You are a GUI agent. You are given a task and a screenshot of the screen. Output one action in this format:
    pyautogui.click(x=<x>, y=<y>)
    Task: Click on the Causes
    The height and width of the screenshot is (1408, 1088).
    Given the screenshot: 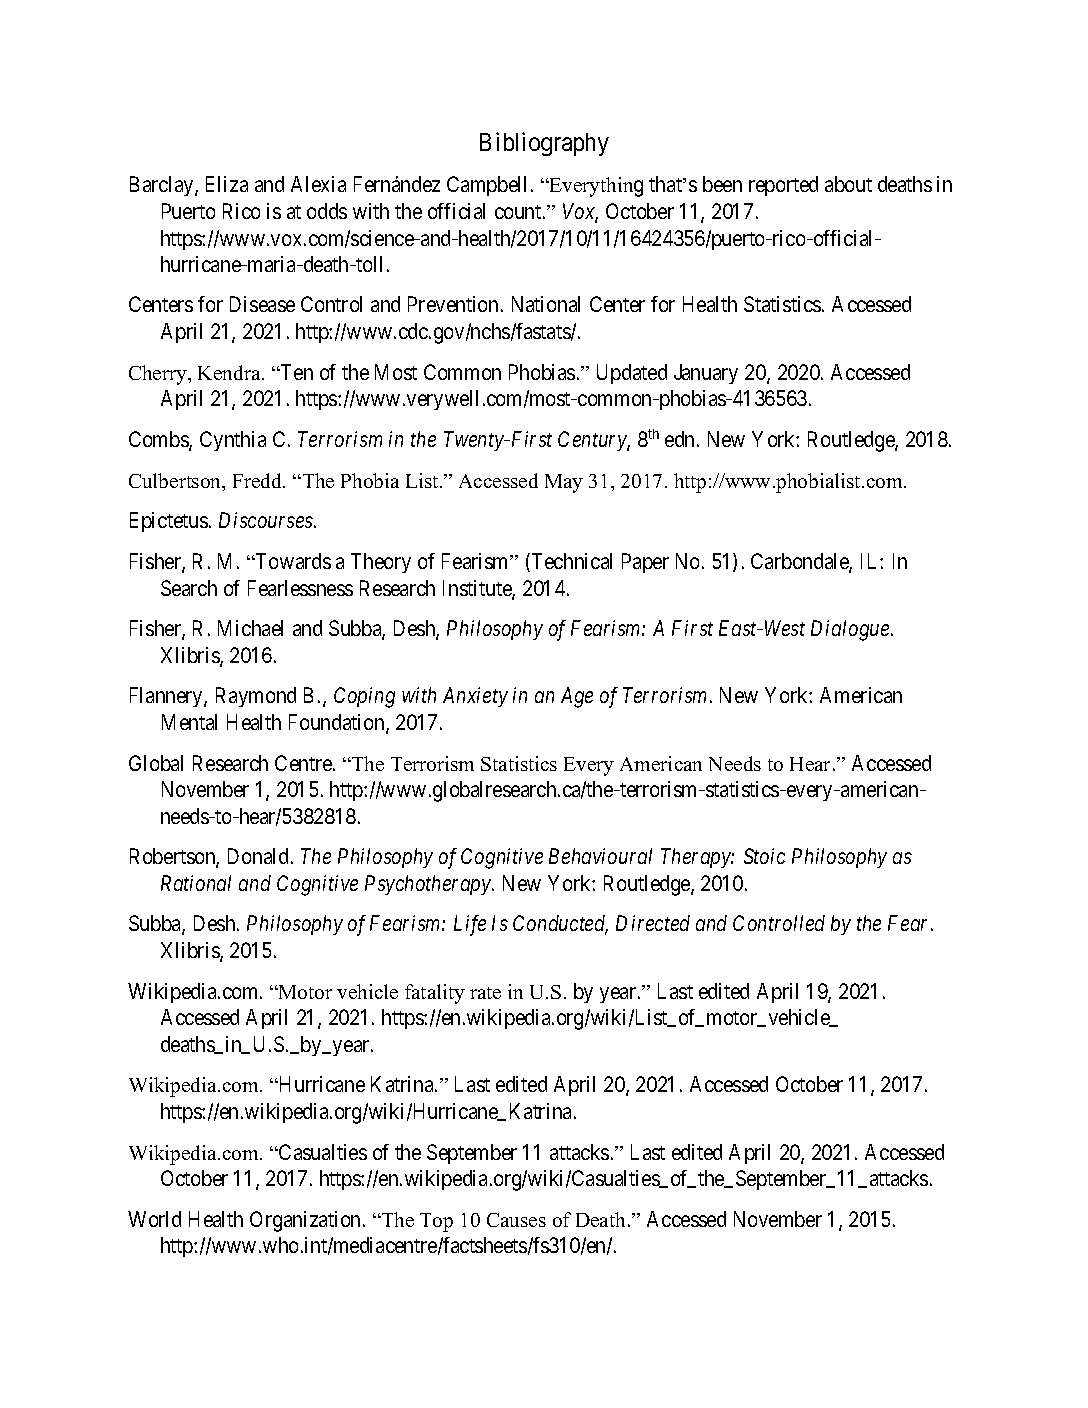 What is the action you would take?
    pyautogui.click(x=516, y=1220)
